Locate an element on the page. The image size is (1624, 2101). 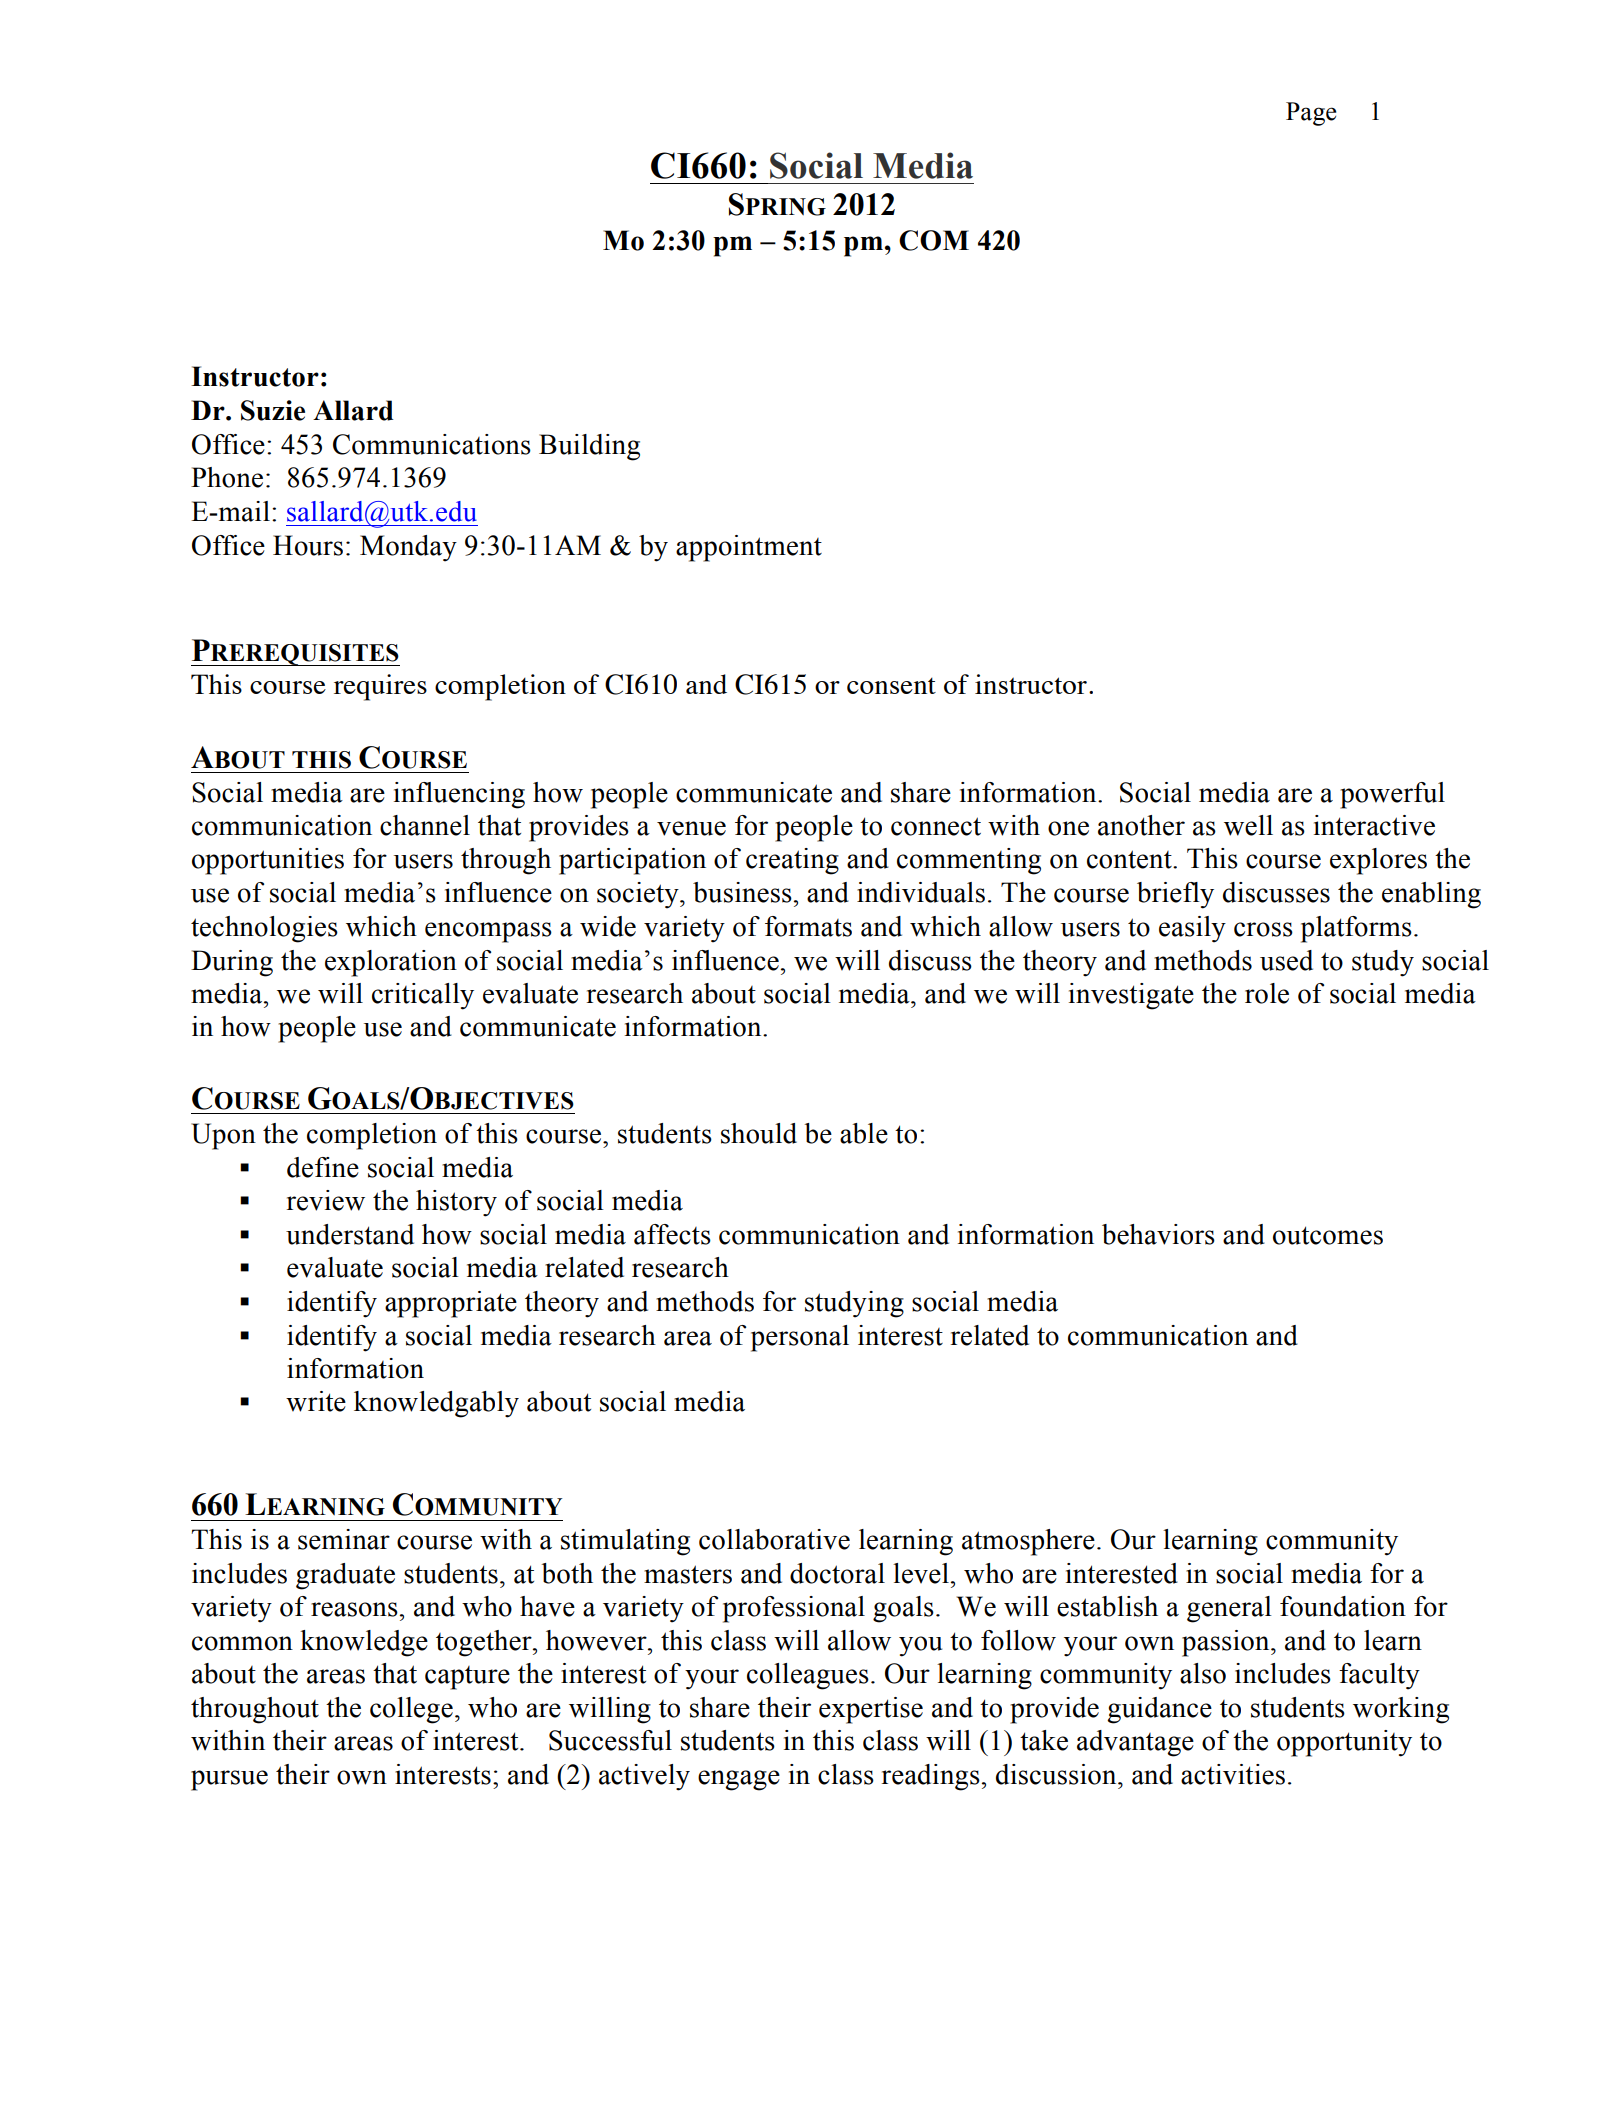
used is located at coordinates (1286, 960).
